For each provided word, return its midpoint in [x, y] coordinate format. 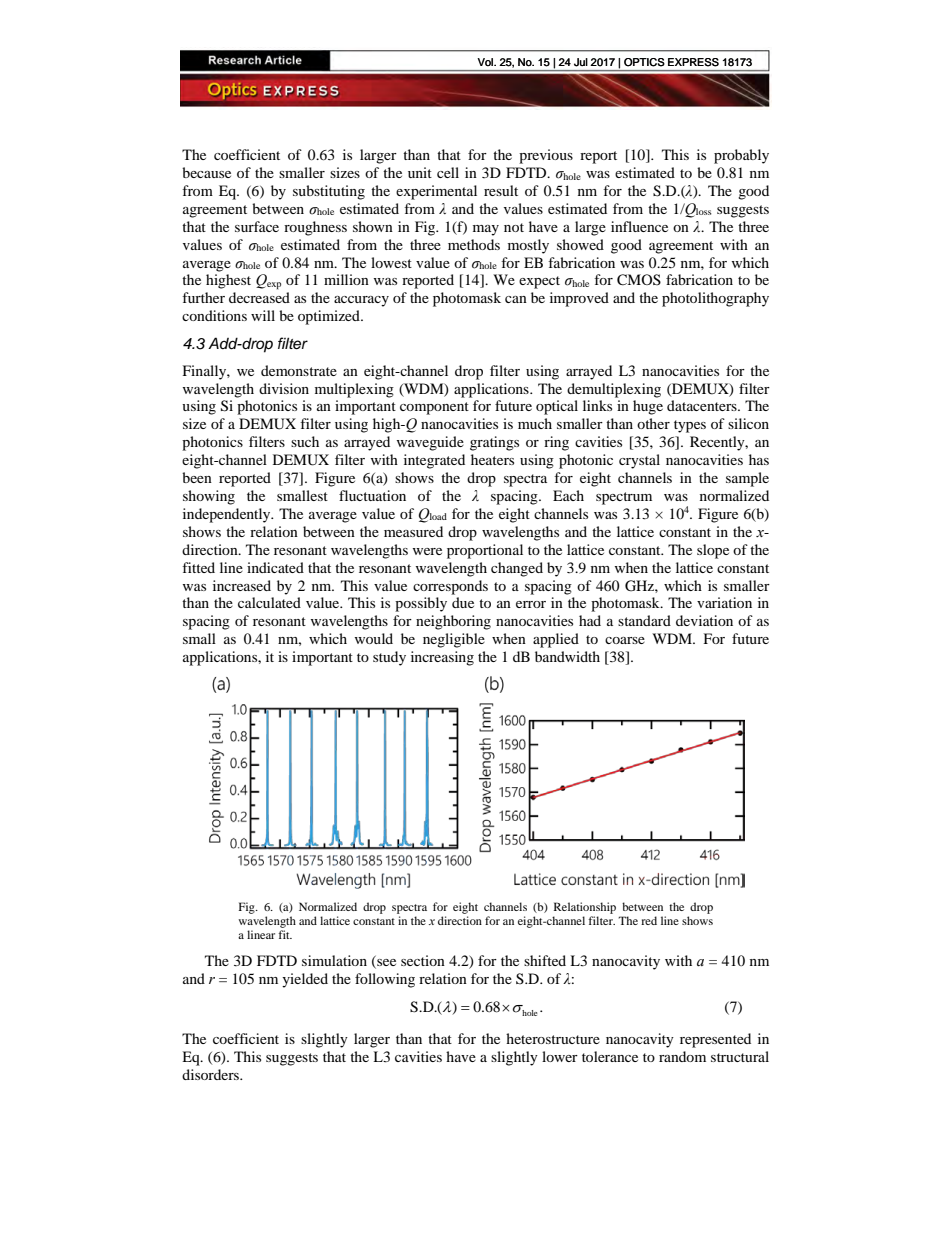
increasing [442, 658]
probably [741, 156]
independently [228, 515]
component [434, 408]
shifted [545, 960]
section [423, 960]
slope [713, 551]
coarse [625, 640]
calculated [269, 602]
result [501, 190]
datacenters [703, 405]
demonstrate [299, 370]
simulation [334, 960]
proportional [485, 551]
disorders [211, 1074]
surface [257, 226]
